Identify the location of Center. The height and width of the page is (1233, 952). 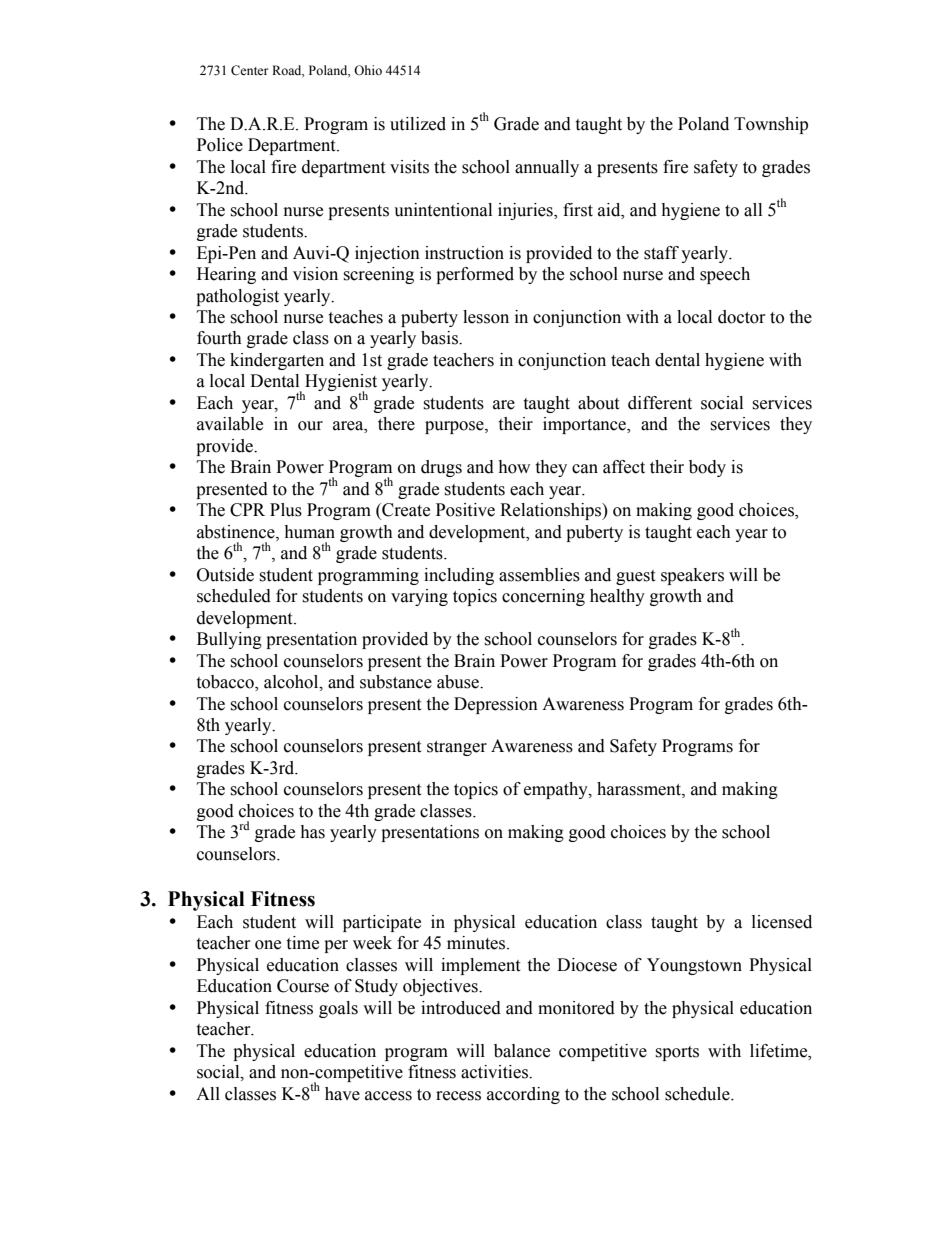
(249, 70).
